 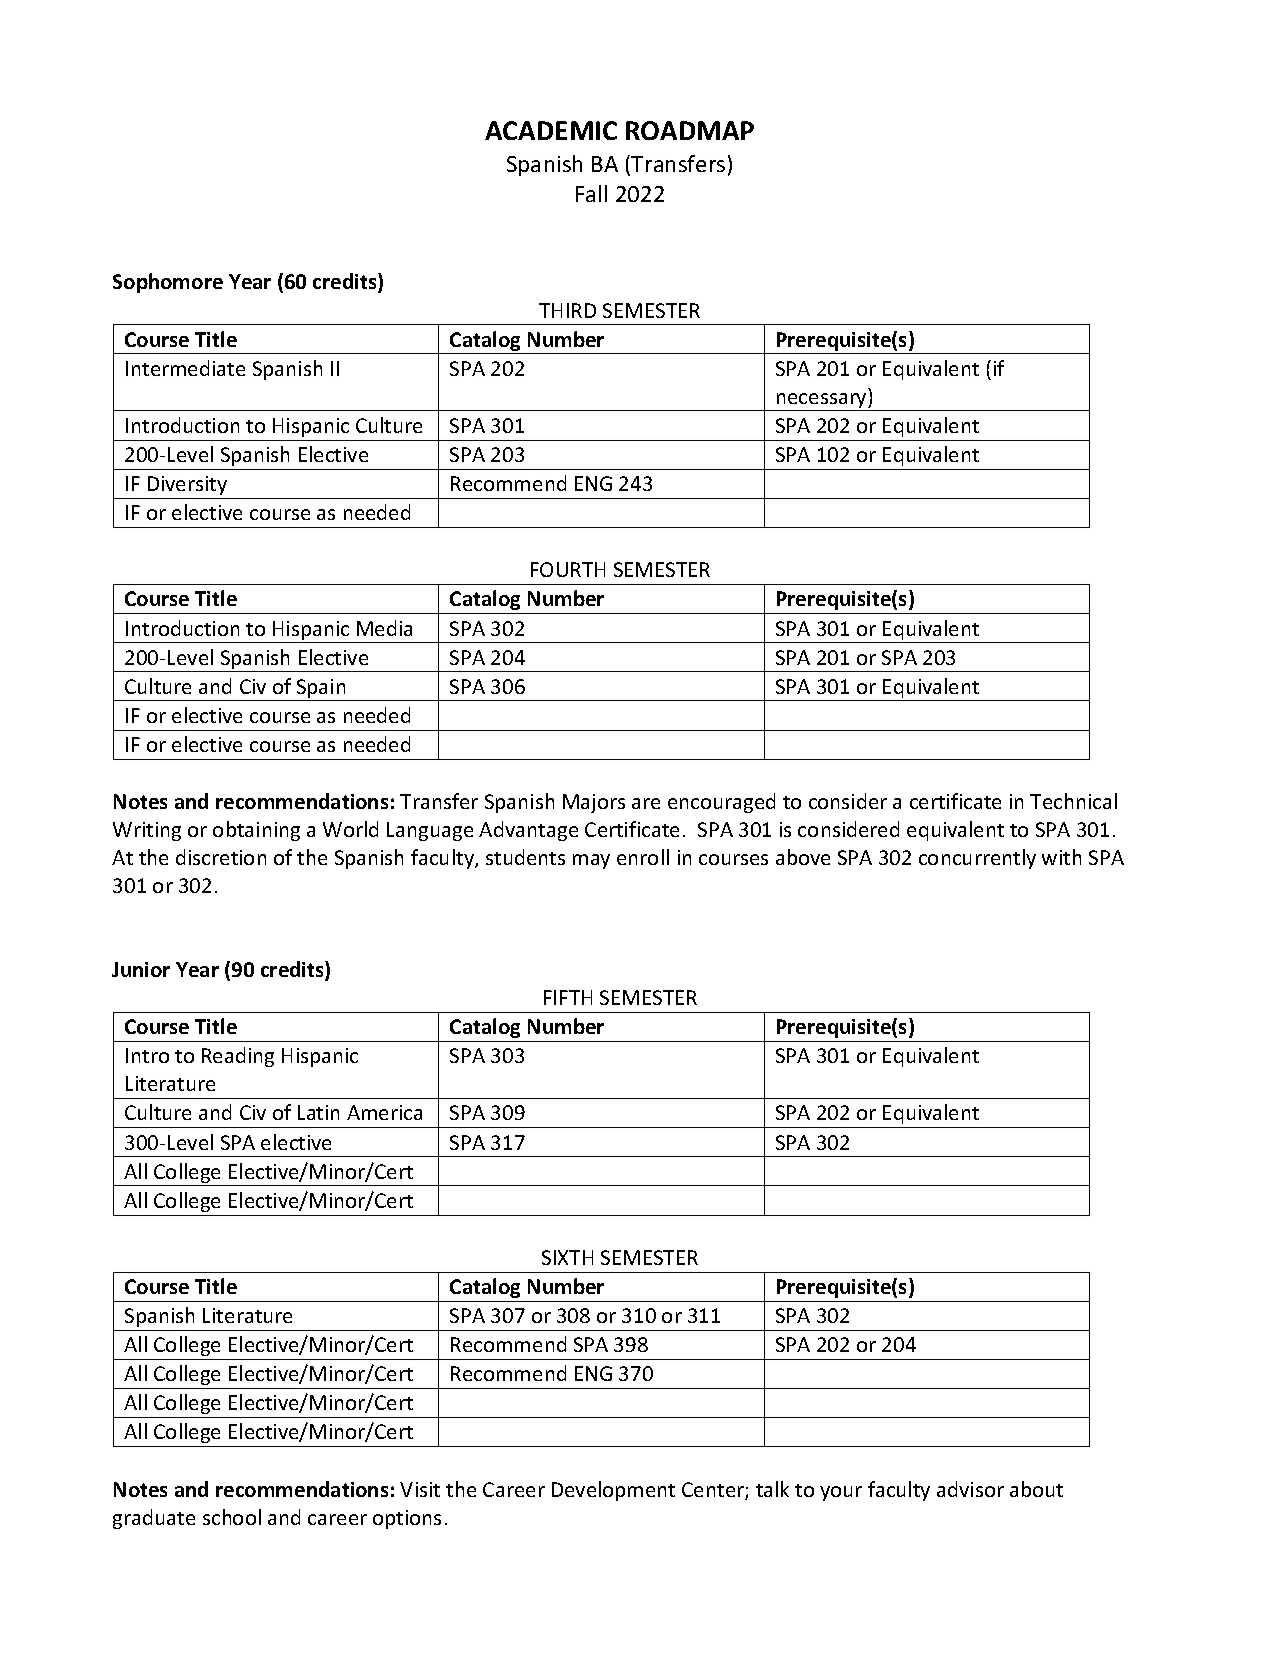 What do you see at coordinates (1073, 801) in the page?
I see `Technical` at bounding box center [1073, 801].
